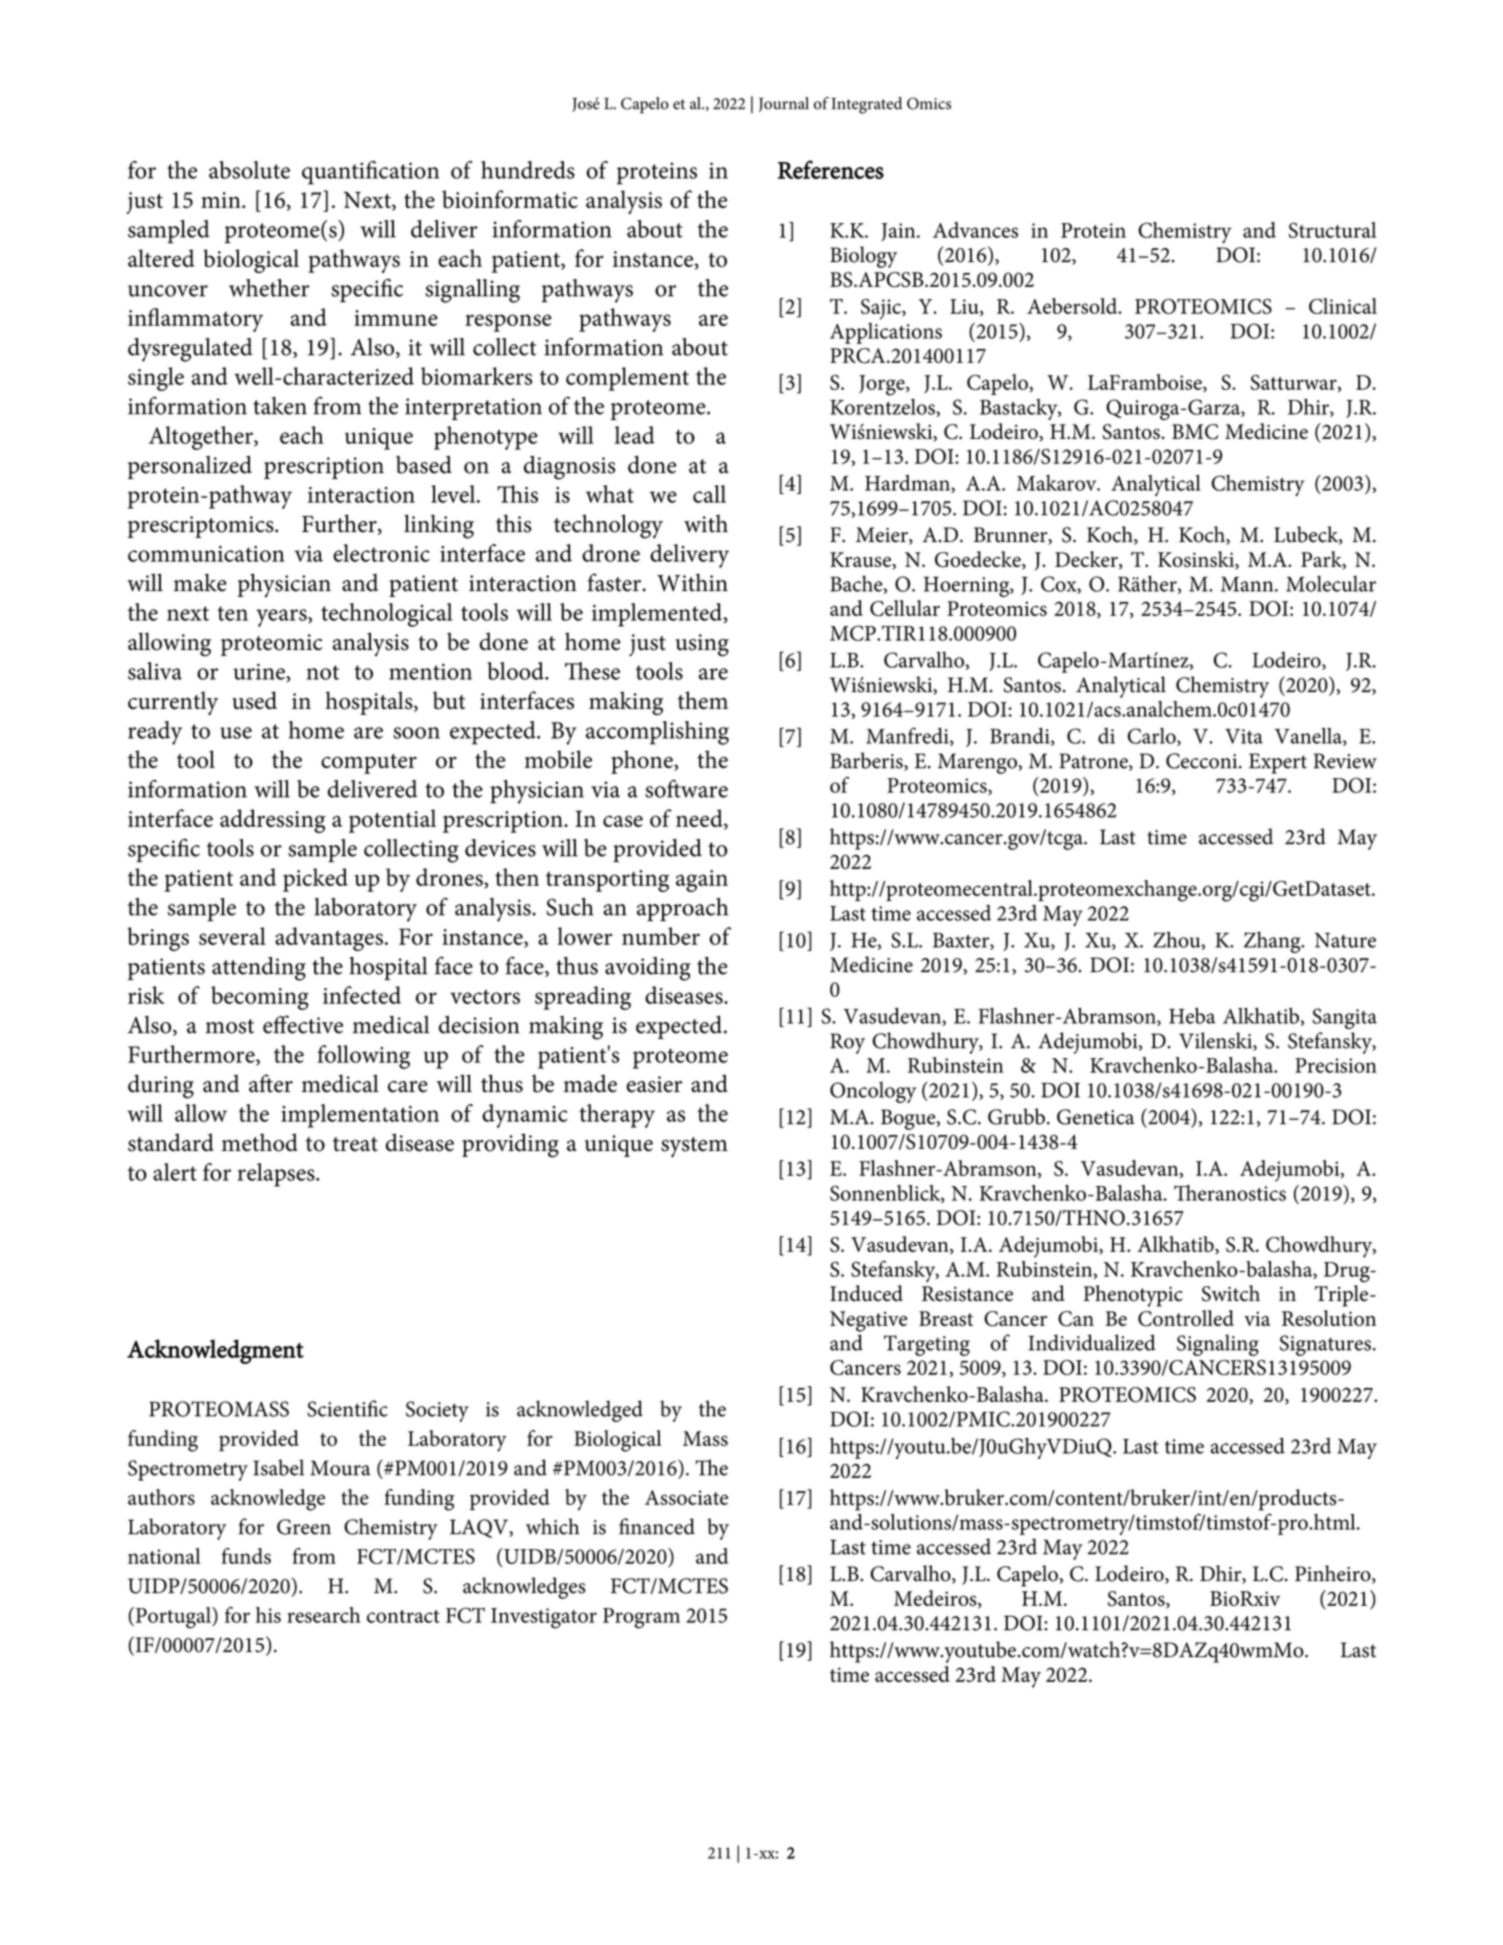  I want to click on Journal, so click(784, 104).
